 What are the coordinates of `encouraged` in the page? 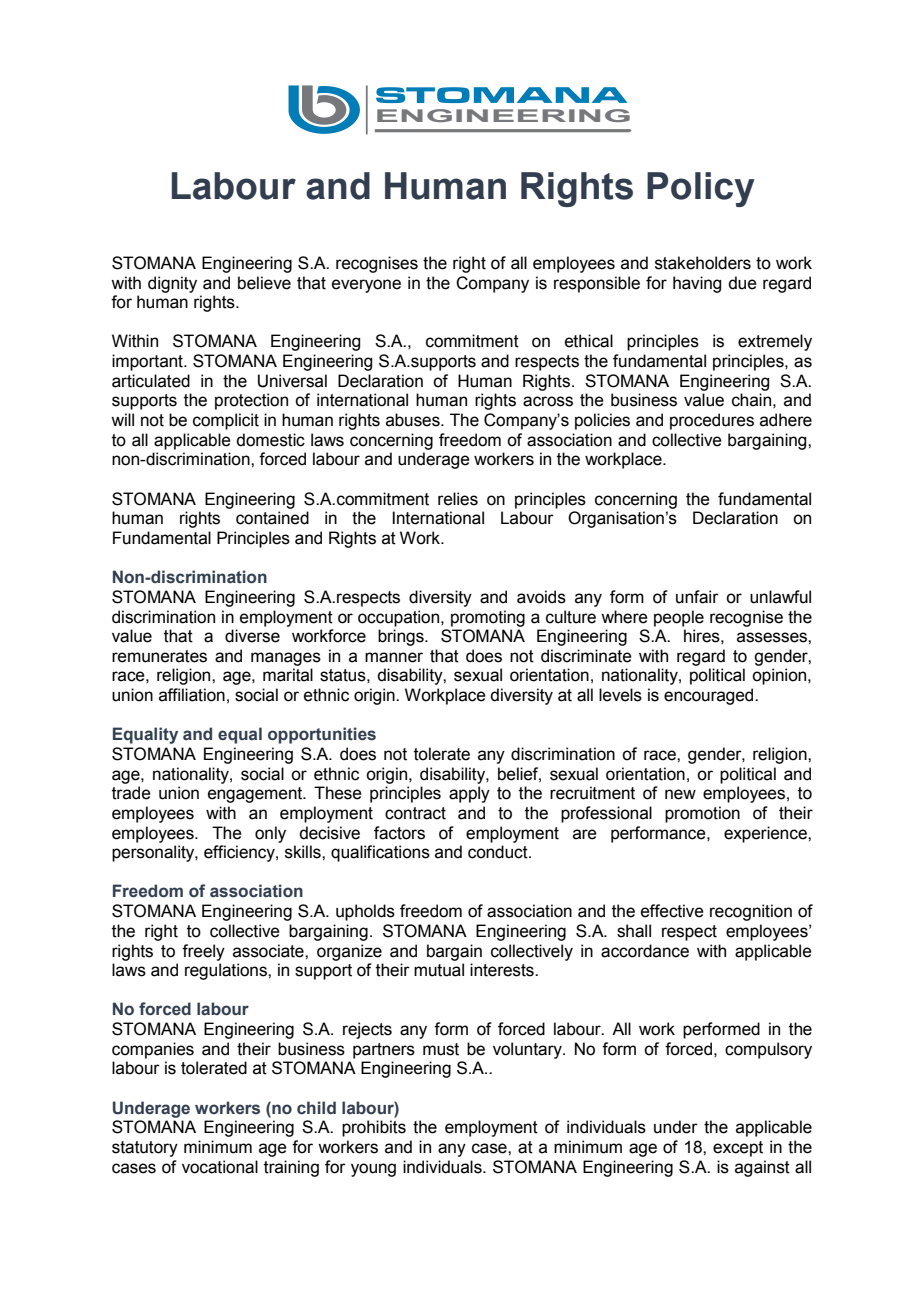 It's located at (710, 696).
